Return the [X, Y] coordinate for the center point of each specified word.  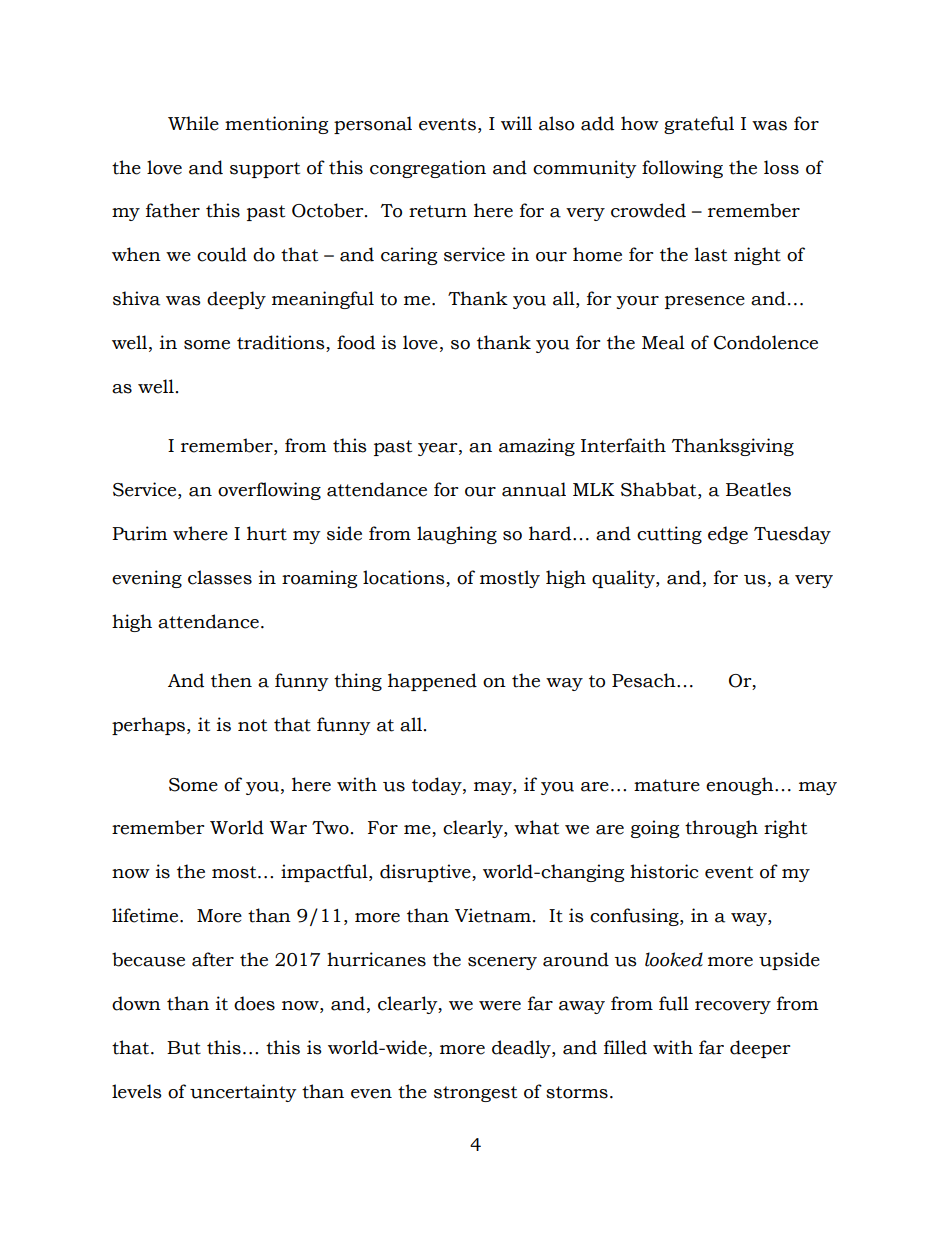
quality [624, 579]
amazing [537, 447]
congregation [428, 169]
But [184, 1048]
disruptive [426, 873]
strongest [475, 1094]
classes [220, 577]
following [682, 169]
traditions [282, 343]
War [288, 828]
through [721, 829]
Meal [663, 342]
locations [405, 578]
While [193, 123]
